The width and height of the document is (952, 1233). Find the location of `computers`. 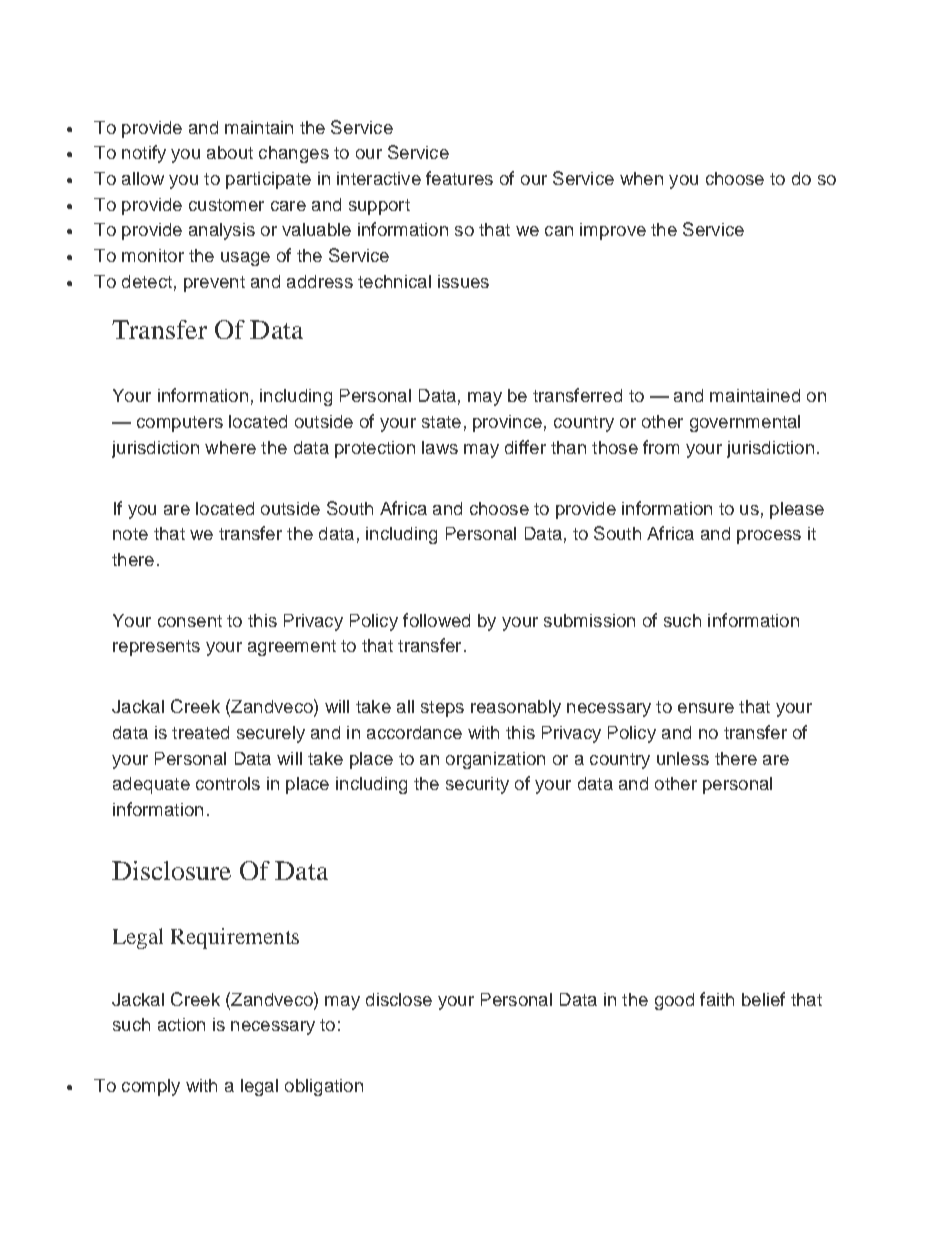

computers is located at coordinates (180, 424).
